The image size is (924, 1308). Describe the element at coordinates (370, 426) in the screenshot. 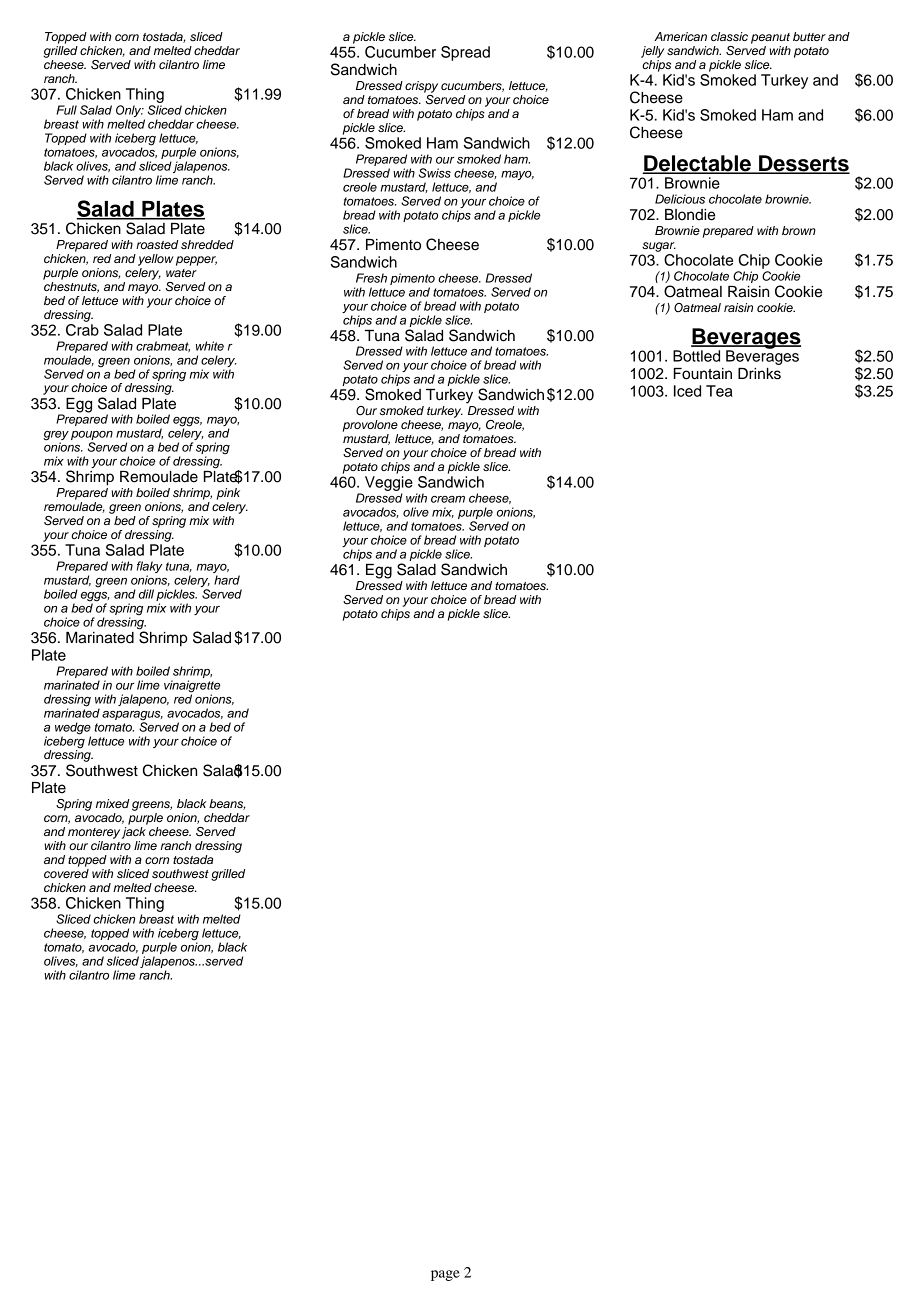

I see `provolone` at that location.
